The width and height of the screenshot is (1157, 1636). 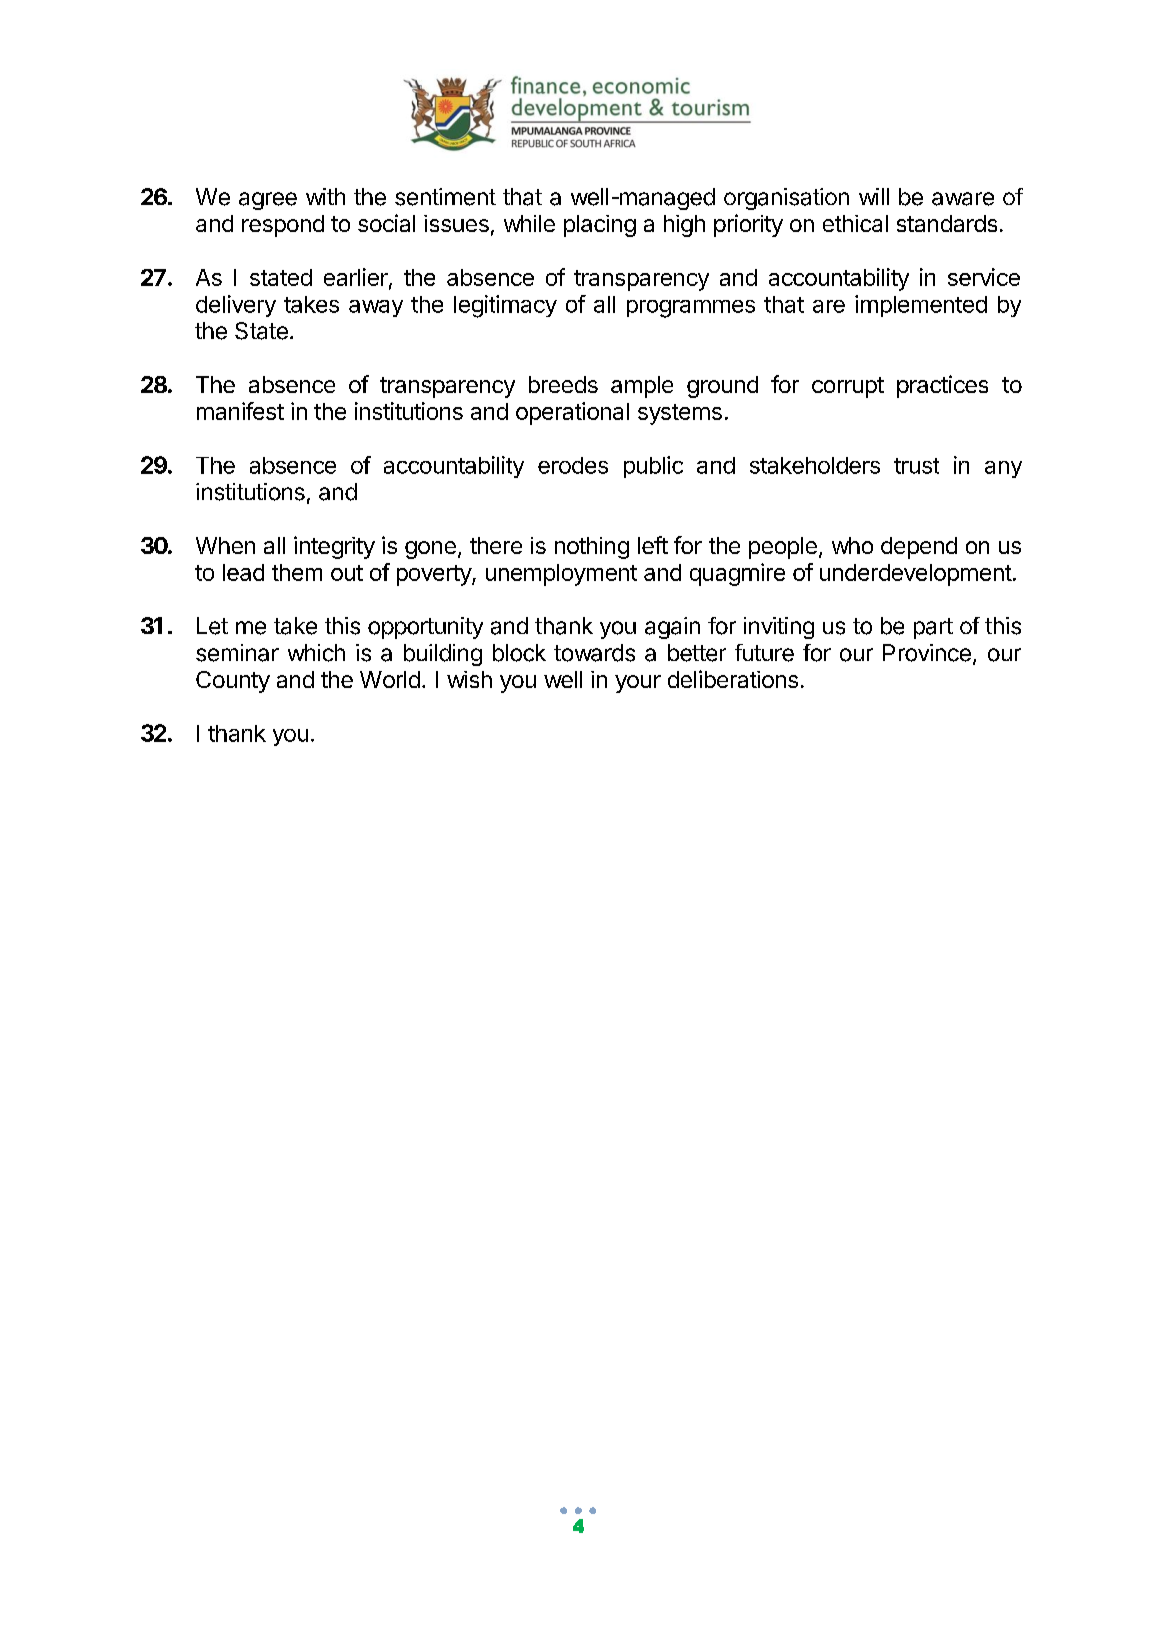 What do you see at coordinates (573, 465) in the screenshot?
I see `erodes` at bounding box center [573, 465].
